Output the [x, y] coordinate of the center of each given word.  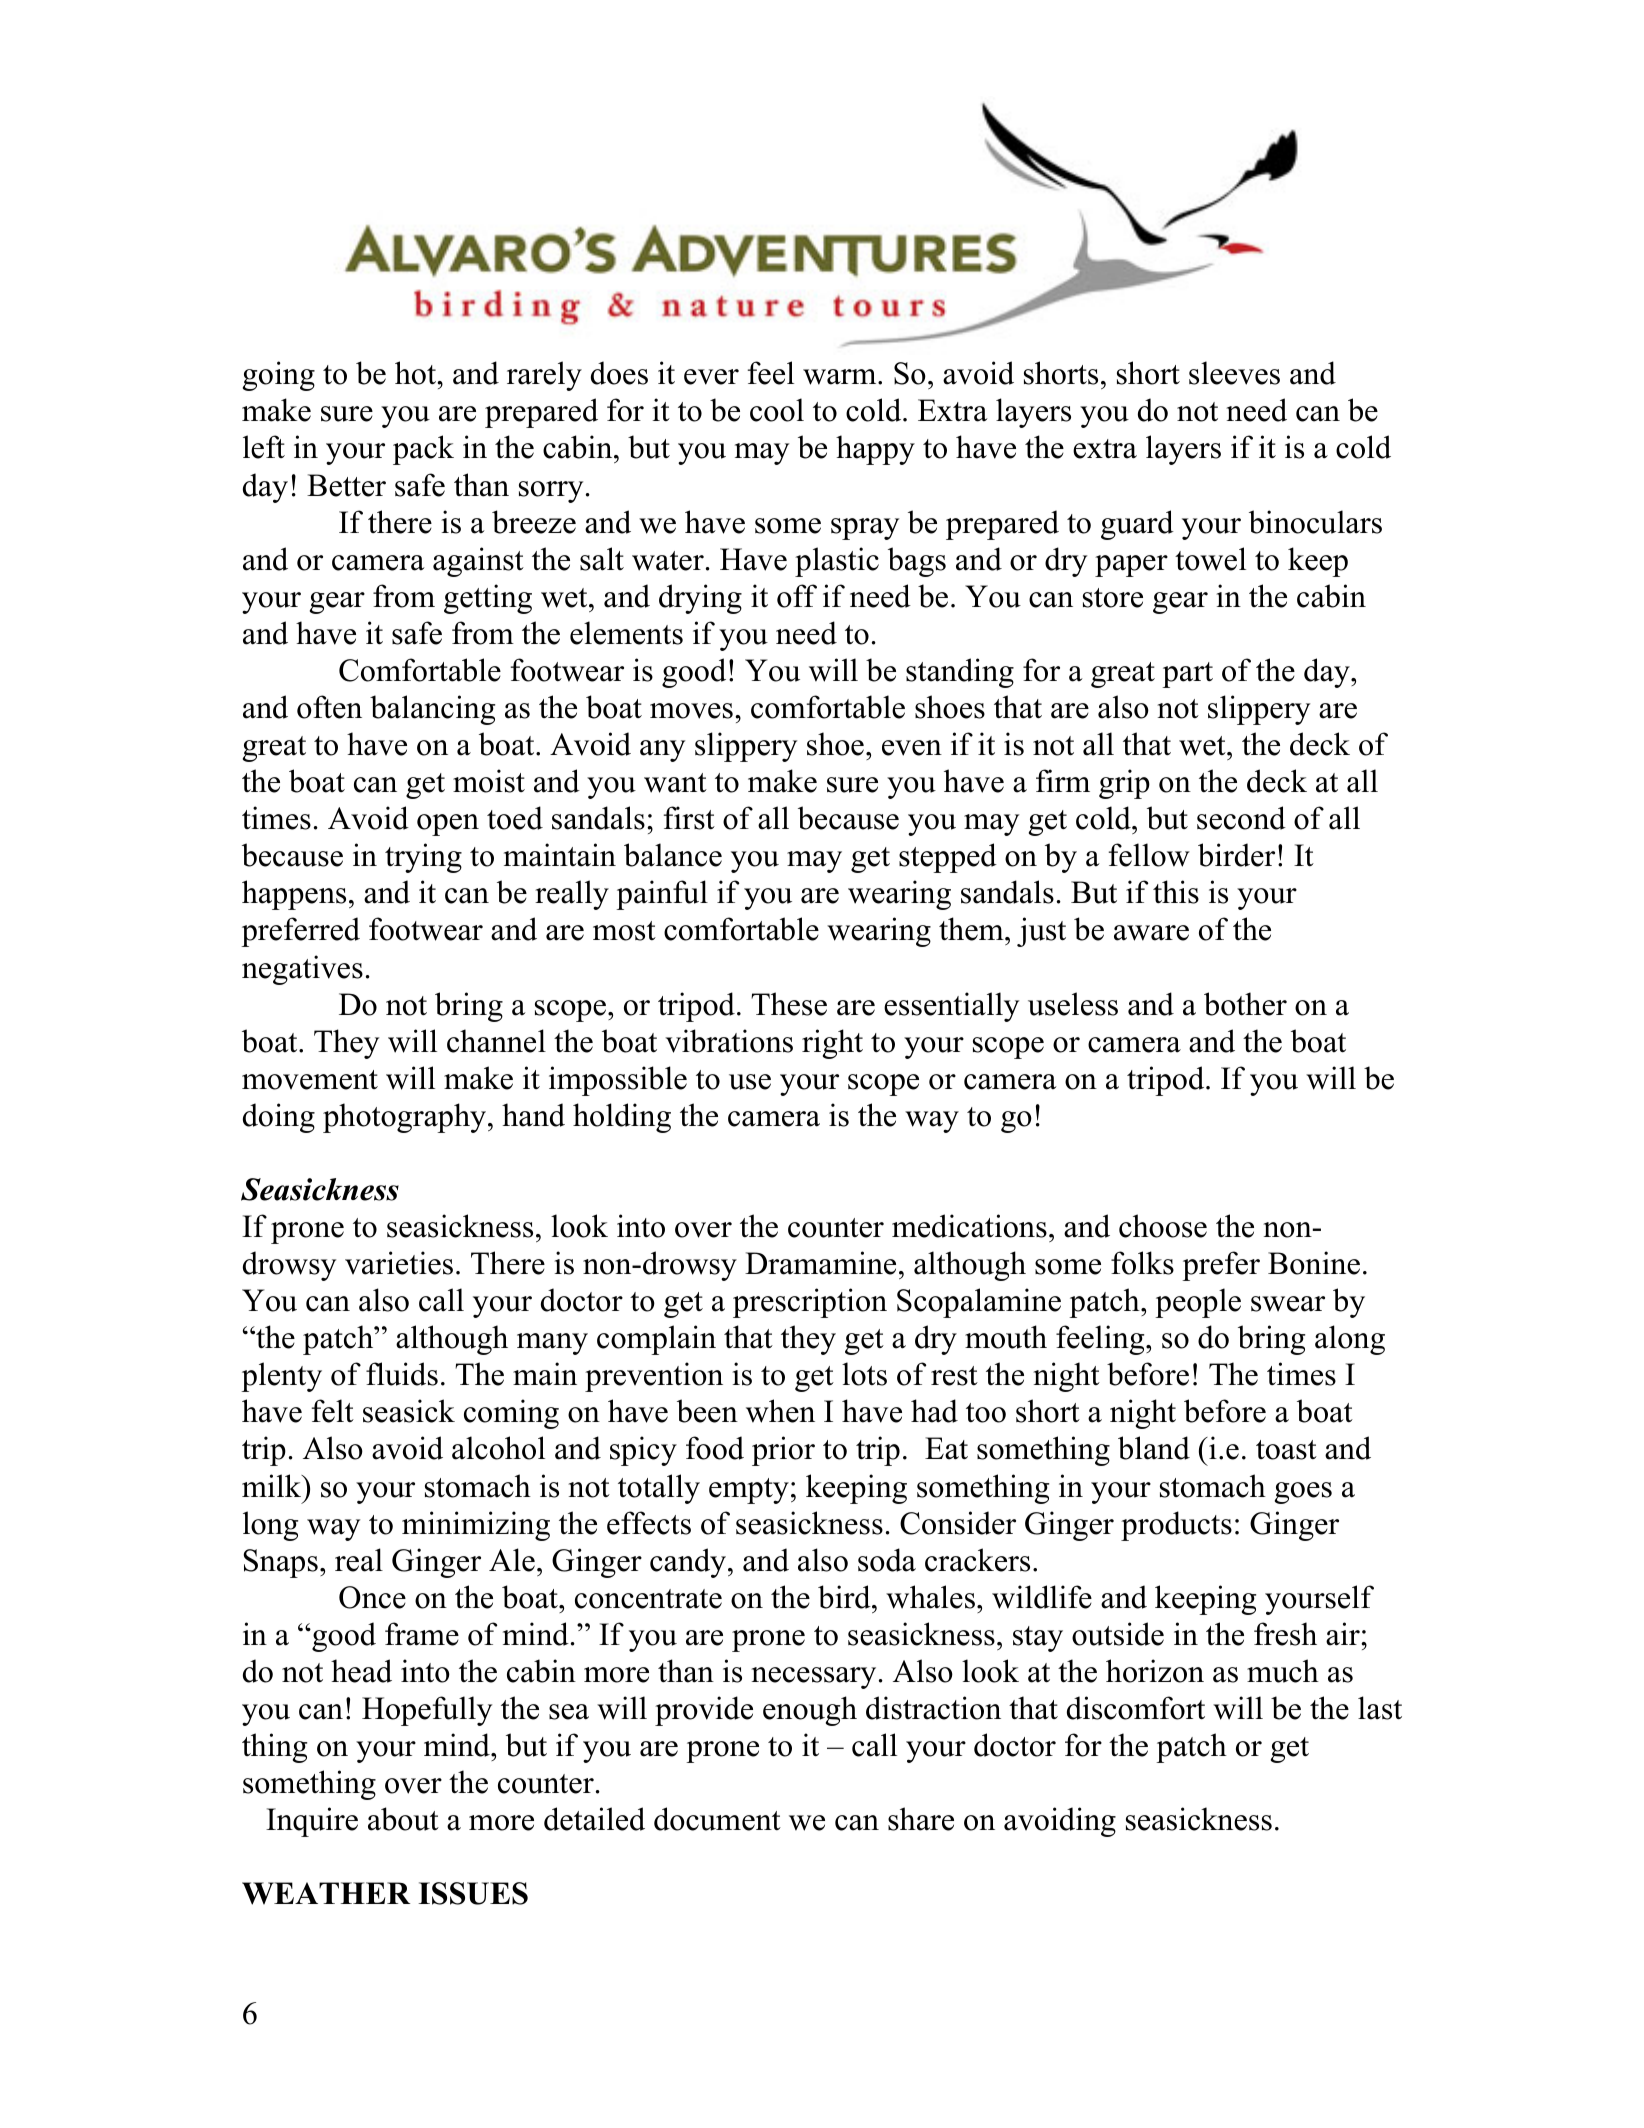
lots [864, 1374]
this [1176, 892]
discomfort [1136, 1708]
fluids [402, 1374]
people [1198, 1303]
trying [423, 858]
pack [423, 450]
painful [662, 895]
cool [777, 410]
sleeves [1234, 373]
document [717, 1819]
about [403, 1819]
